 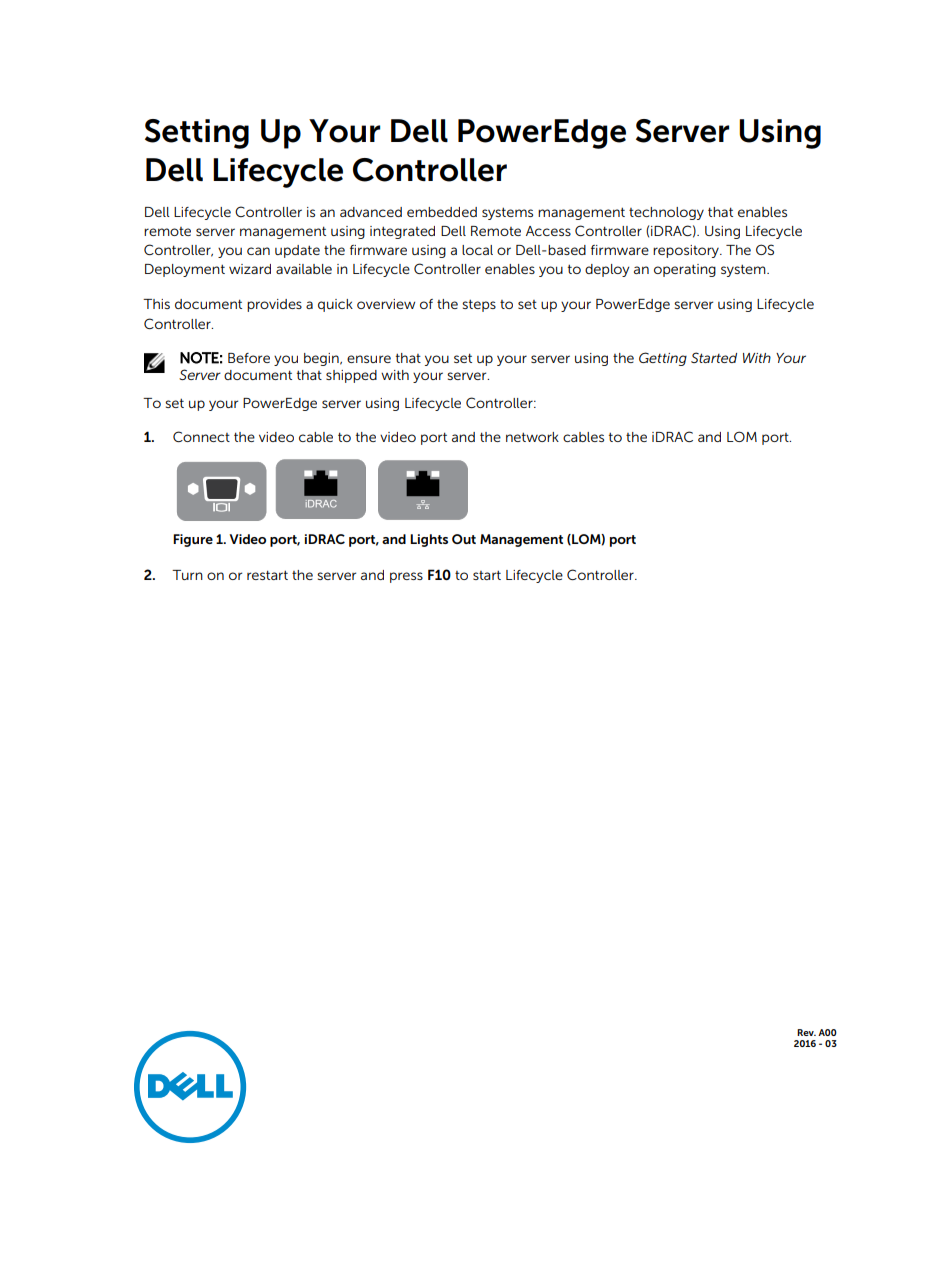 What do you see at coordinates (442, 212) in the document?
I see `embedded` at bounding box center [442, 212].
